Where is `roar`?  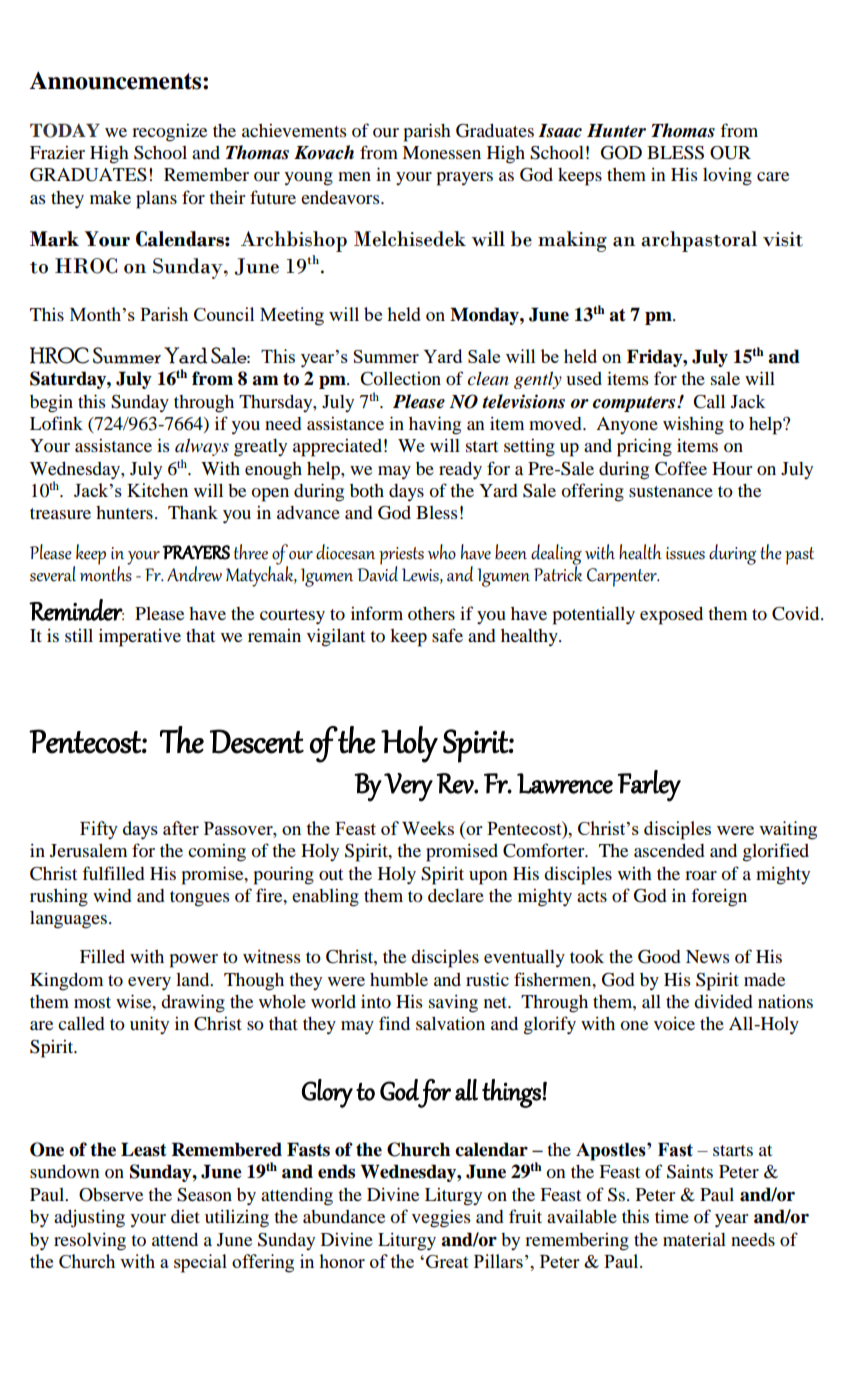
roar is located at coordinates (701, 875).
